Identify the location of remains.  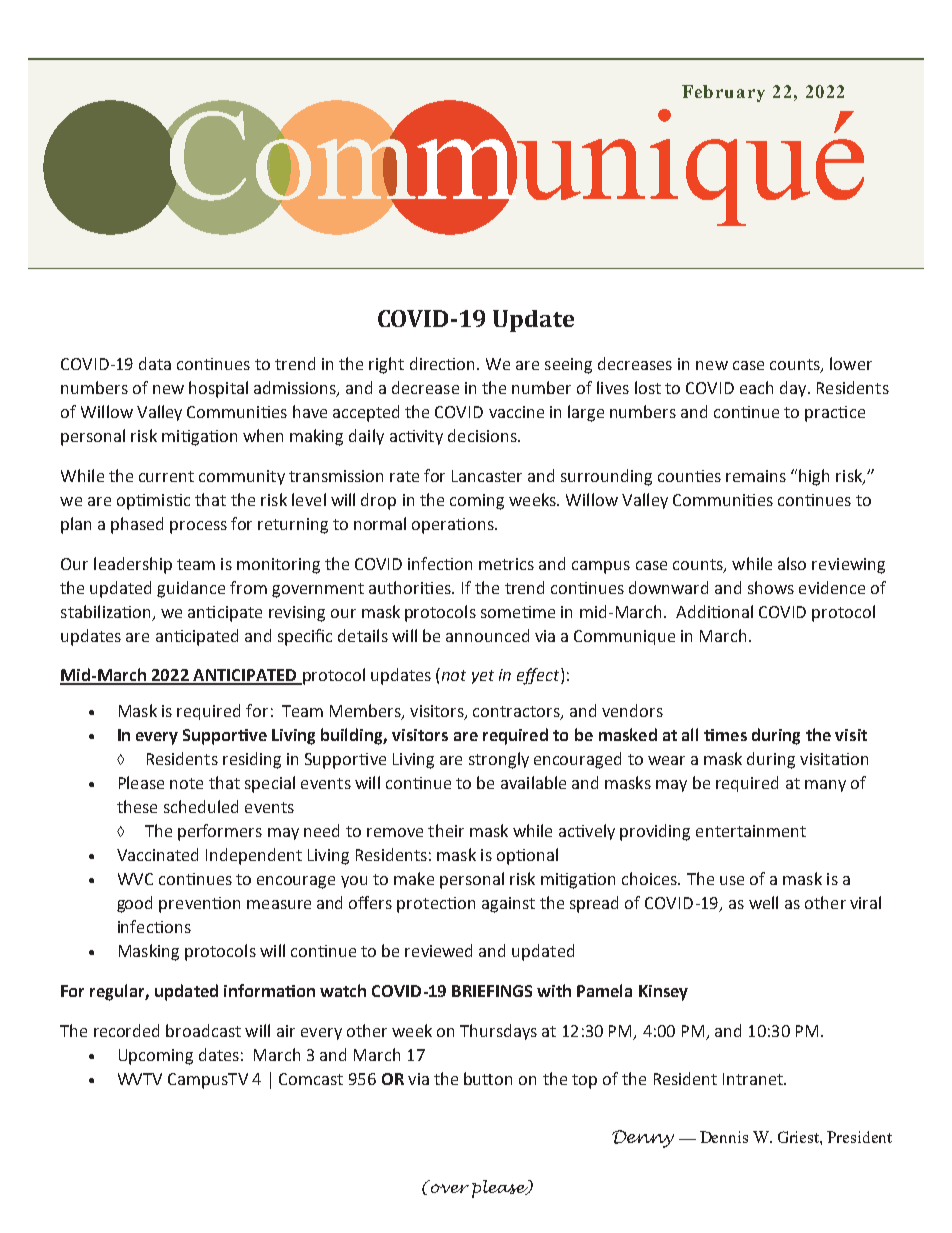
(756, 476).
